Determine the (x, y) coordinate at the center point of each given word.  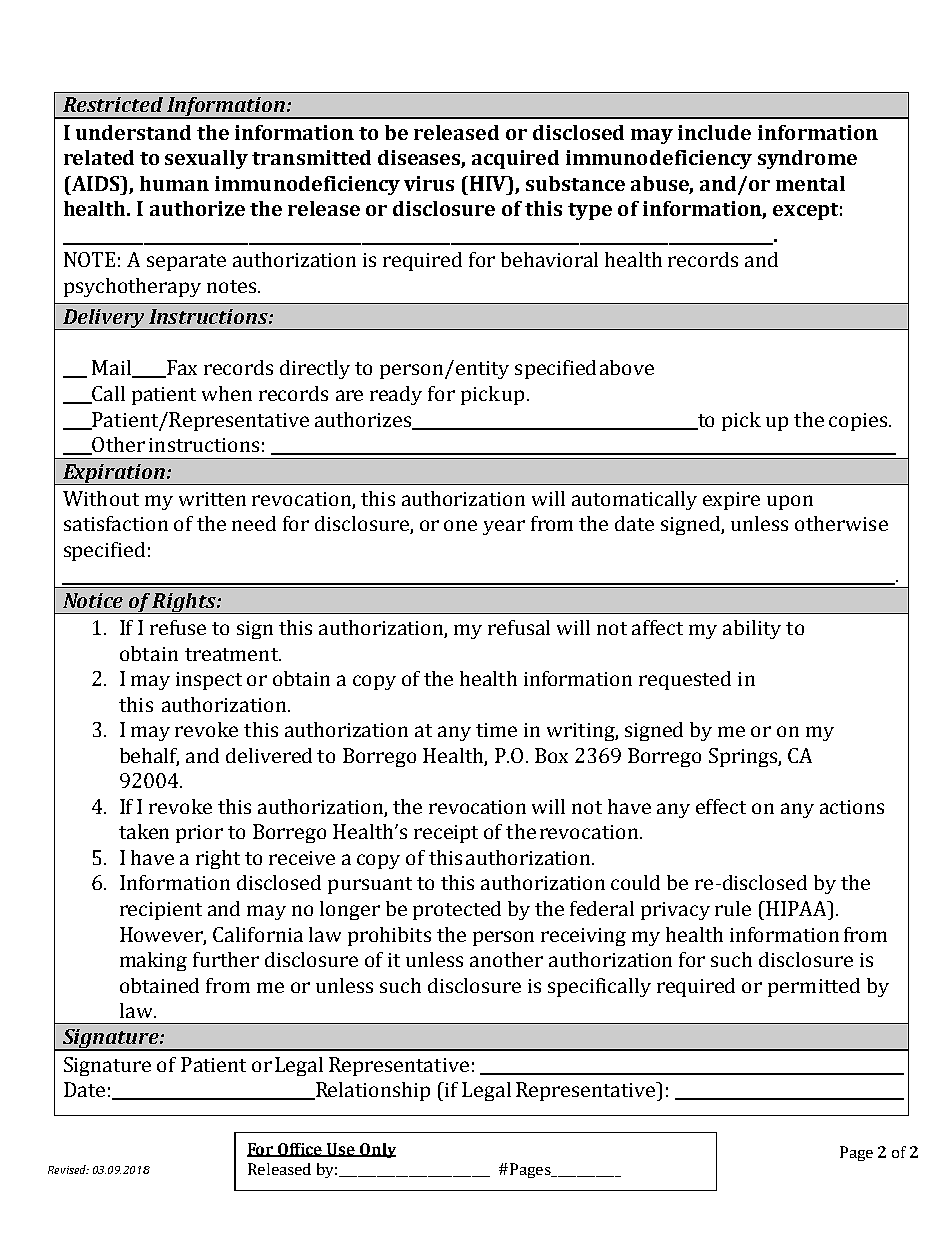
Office (300, 1150)
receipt (446, 834)
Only (377, 1150)
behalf (149, 756)
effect (721, 806)
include (714, 132)
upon (790, 502)
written (212, 499)
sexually (206, 159)
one (460, 525)
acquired (515, 159)
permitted (814, 987)
